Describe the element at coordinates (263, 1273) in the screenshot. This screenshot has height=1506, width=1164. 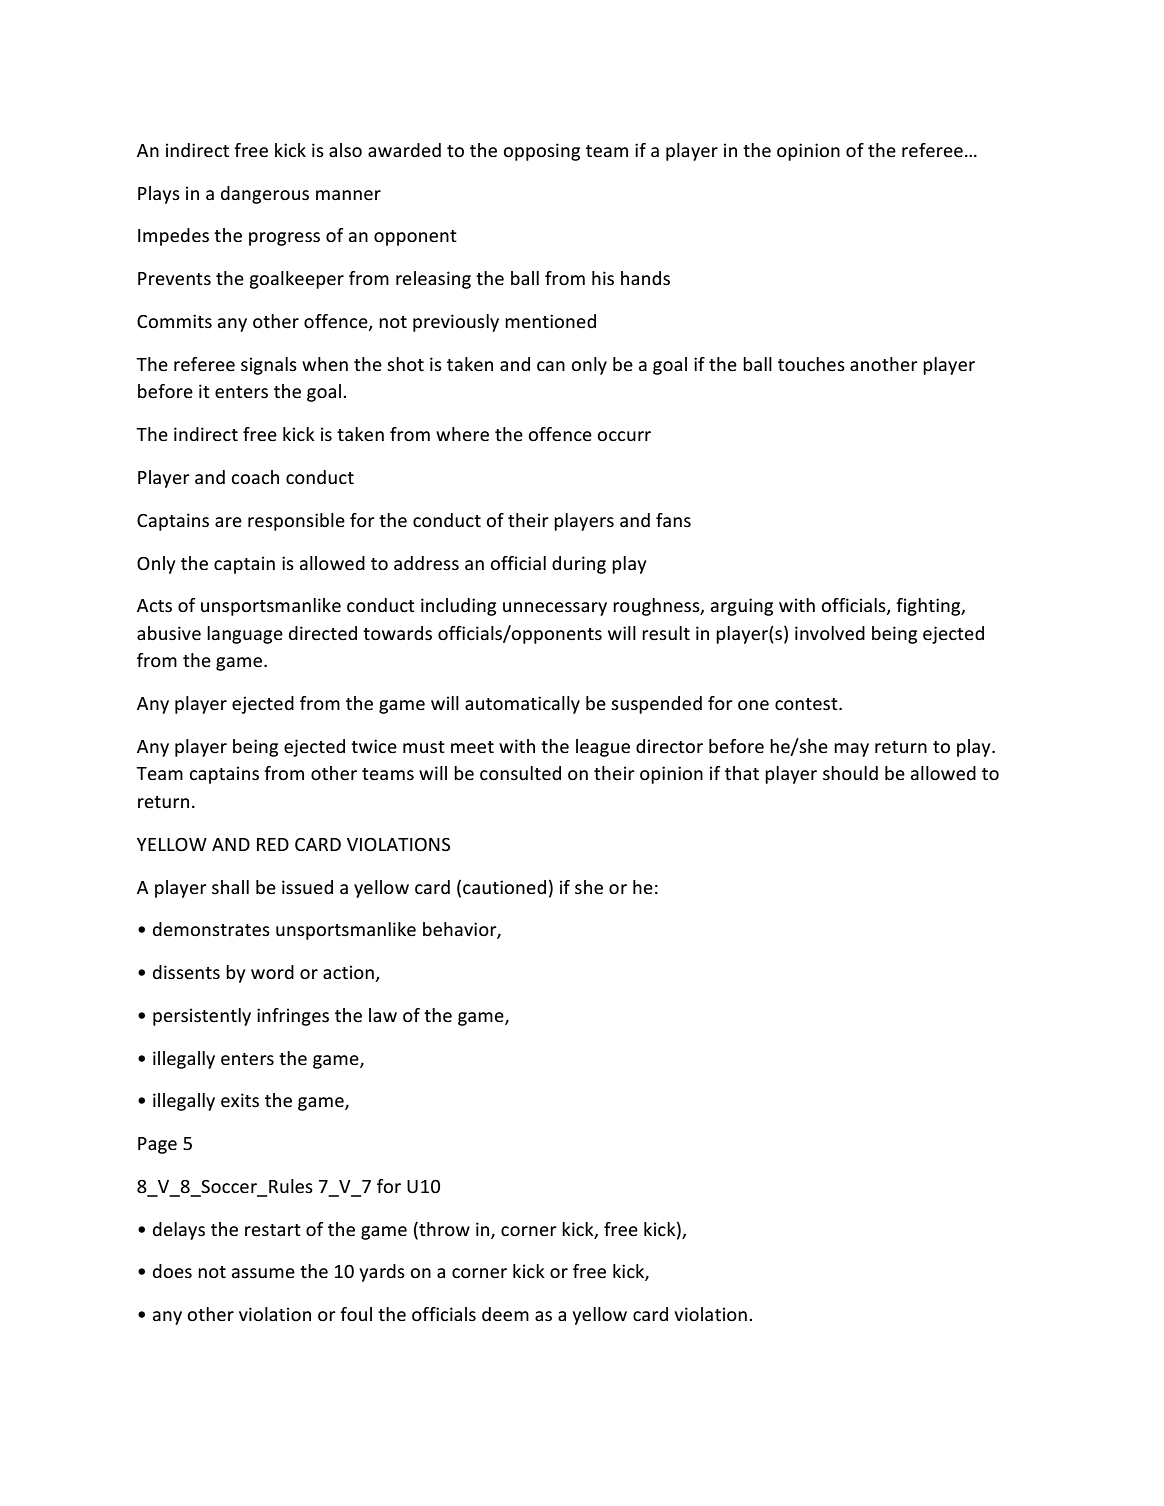
I see `assume` at that location.
